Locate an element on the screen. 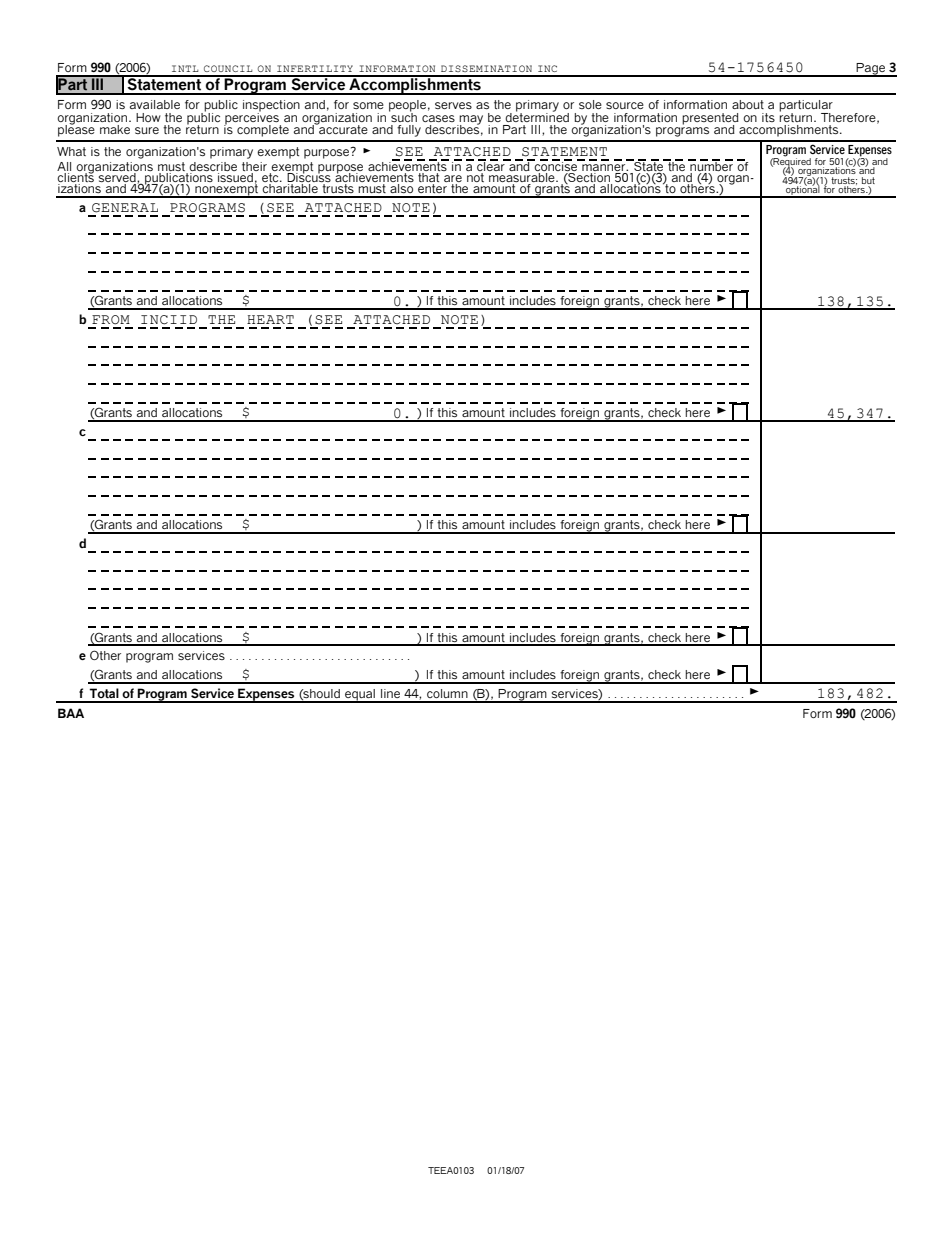 This screenshot has width=952, height=1233. cases is located at coordinates (438, 118).
